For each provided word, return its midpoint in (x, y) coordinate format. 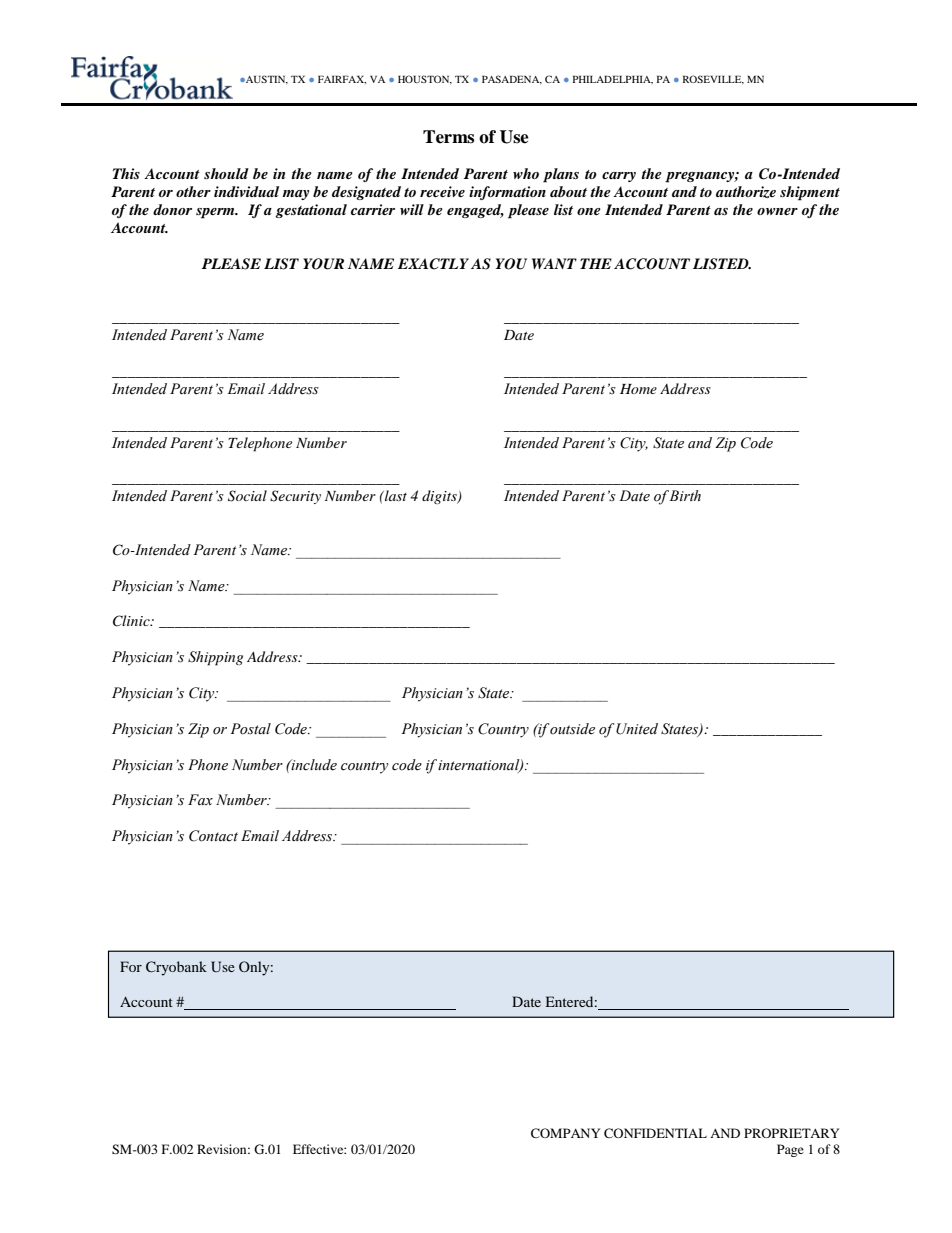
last (395, 495)
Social (247, 496)
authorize (746, 192)
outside (571, 729)
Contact (213, 836)
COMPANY (565, 1133)
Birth (685, 495)
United (637, 729)
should (226, 173)
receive (442, 191)
